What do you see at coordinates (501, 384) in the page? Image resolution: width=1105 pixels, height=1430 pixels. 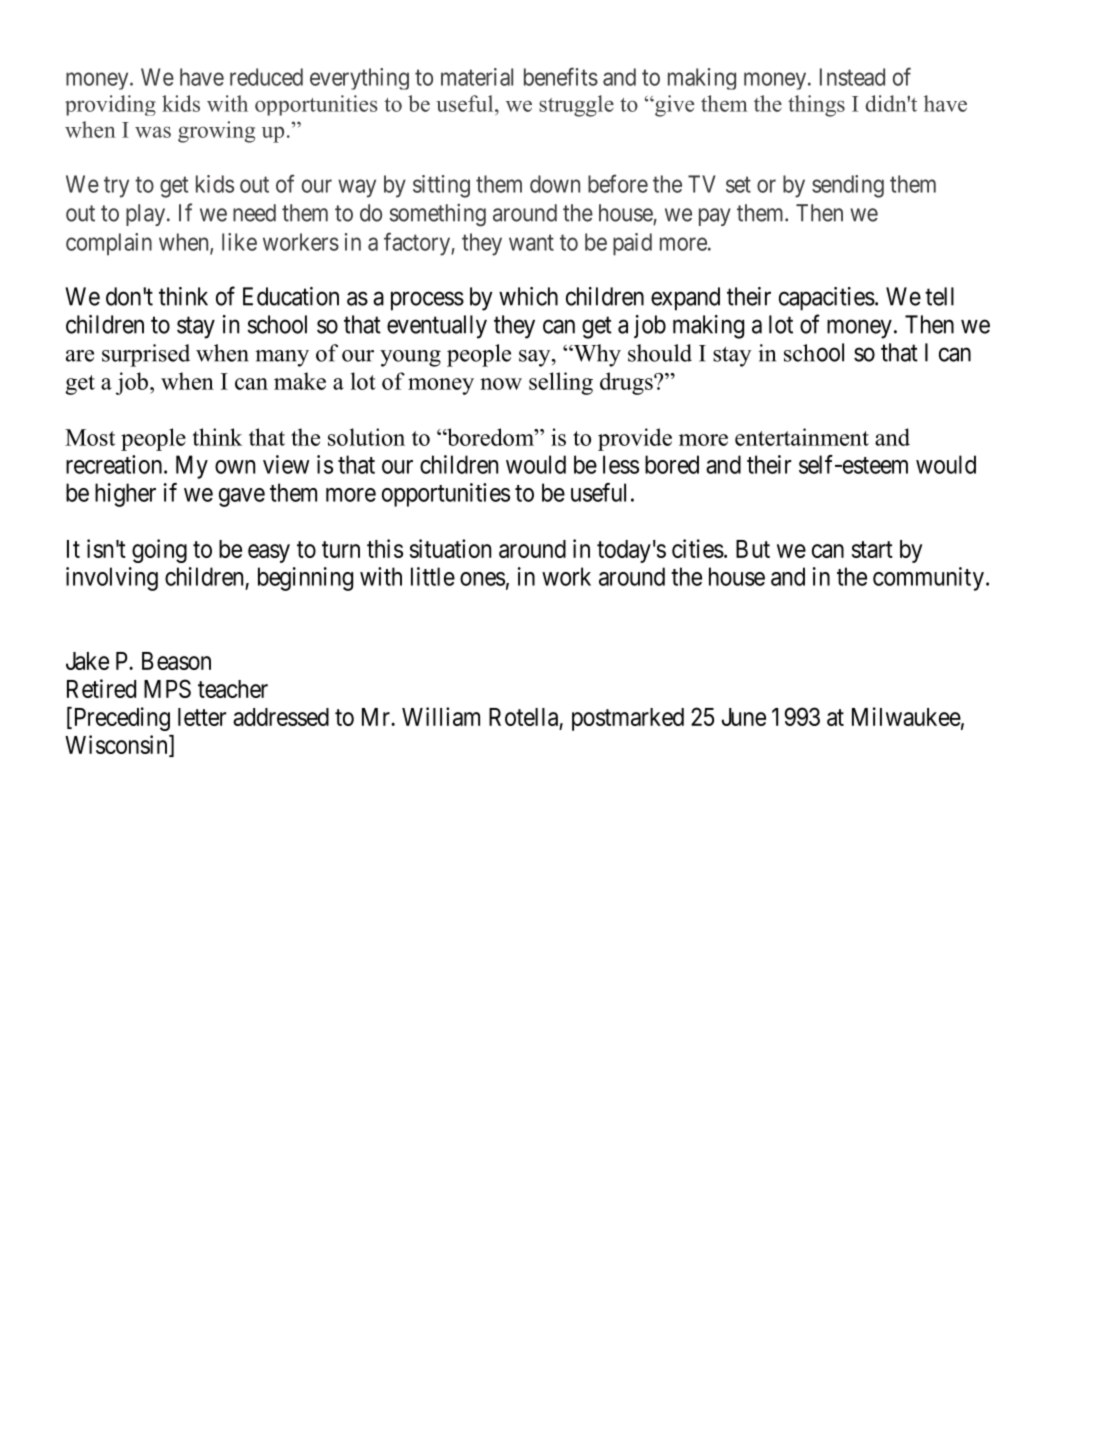 I see `now` at bounding box center [501, 384].
